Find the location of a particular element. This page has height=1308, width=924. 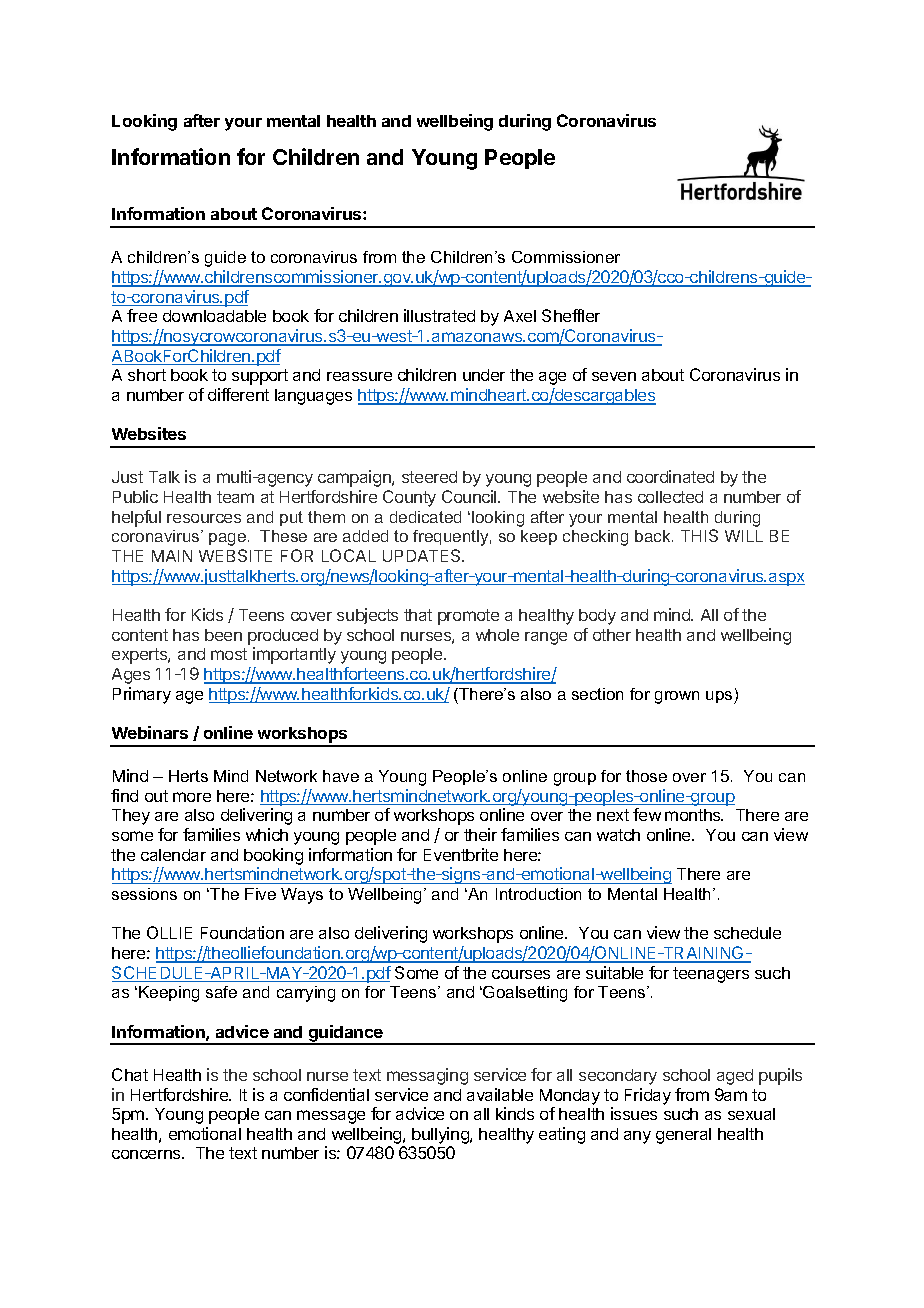

Five is located at coordinates (260, 894).
